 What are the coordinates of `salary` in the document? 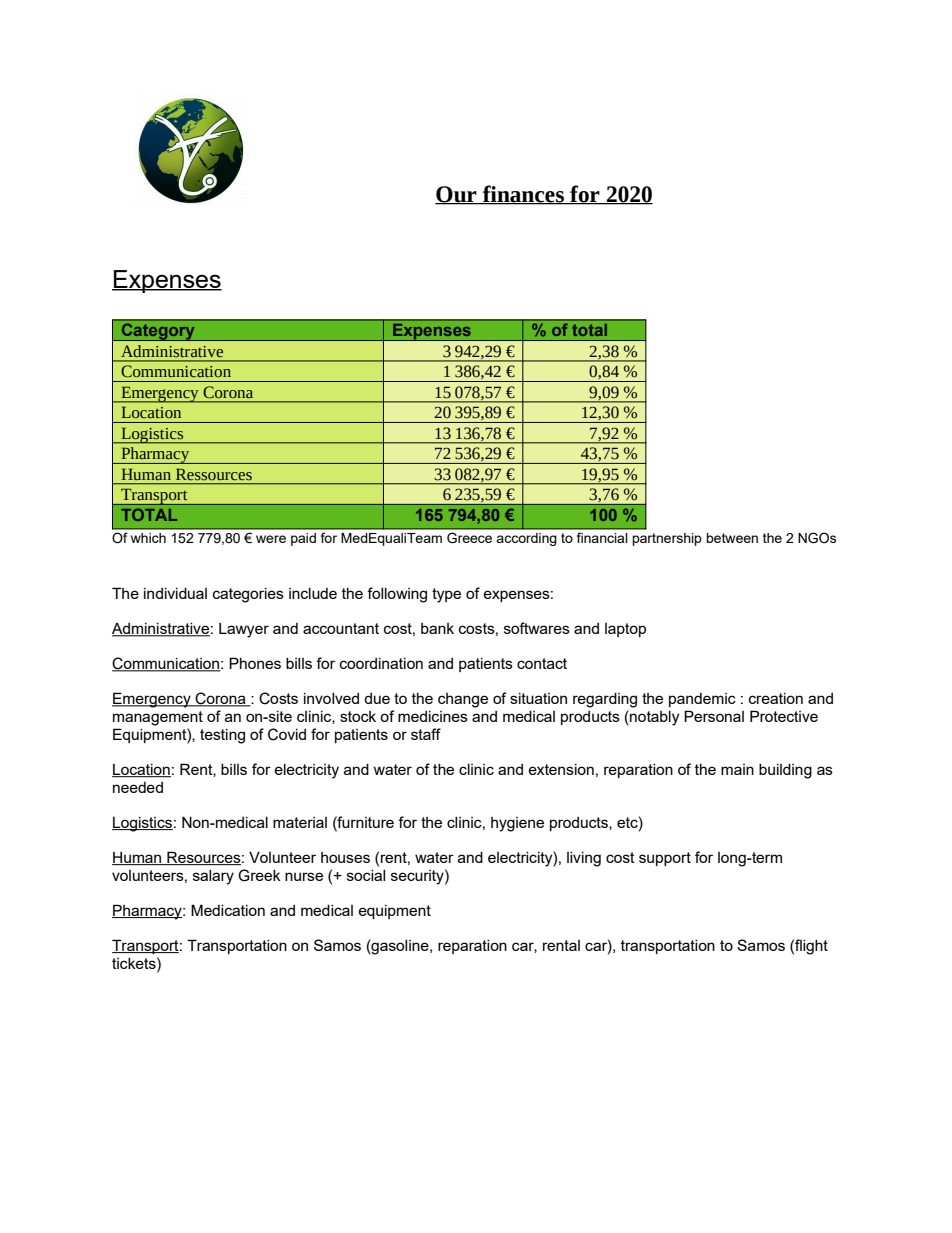 It's located at (213, 877).
